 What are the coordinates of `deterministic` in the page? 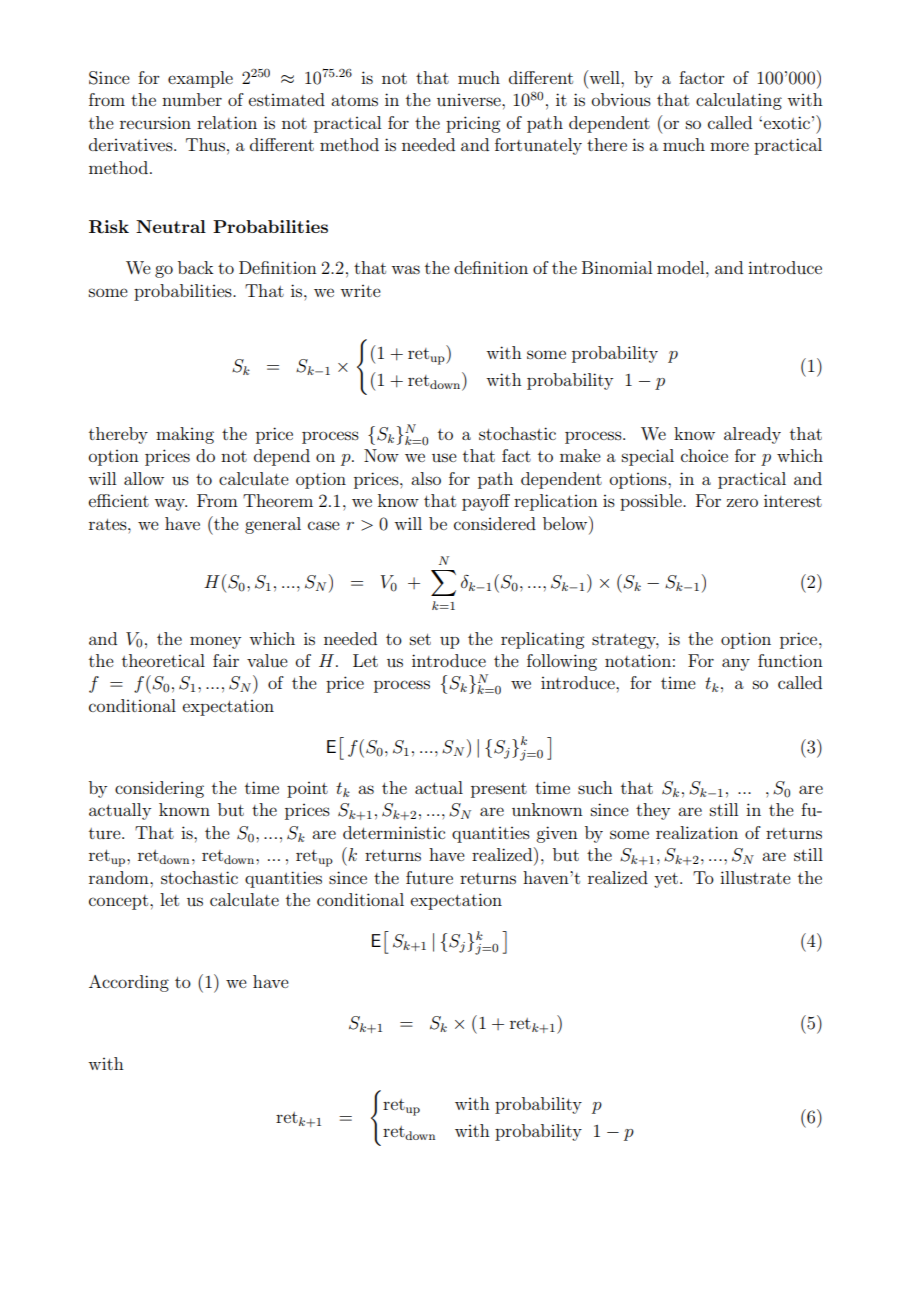 It's located at (394, 832).
